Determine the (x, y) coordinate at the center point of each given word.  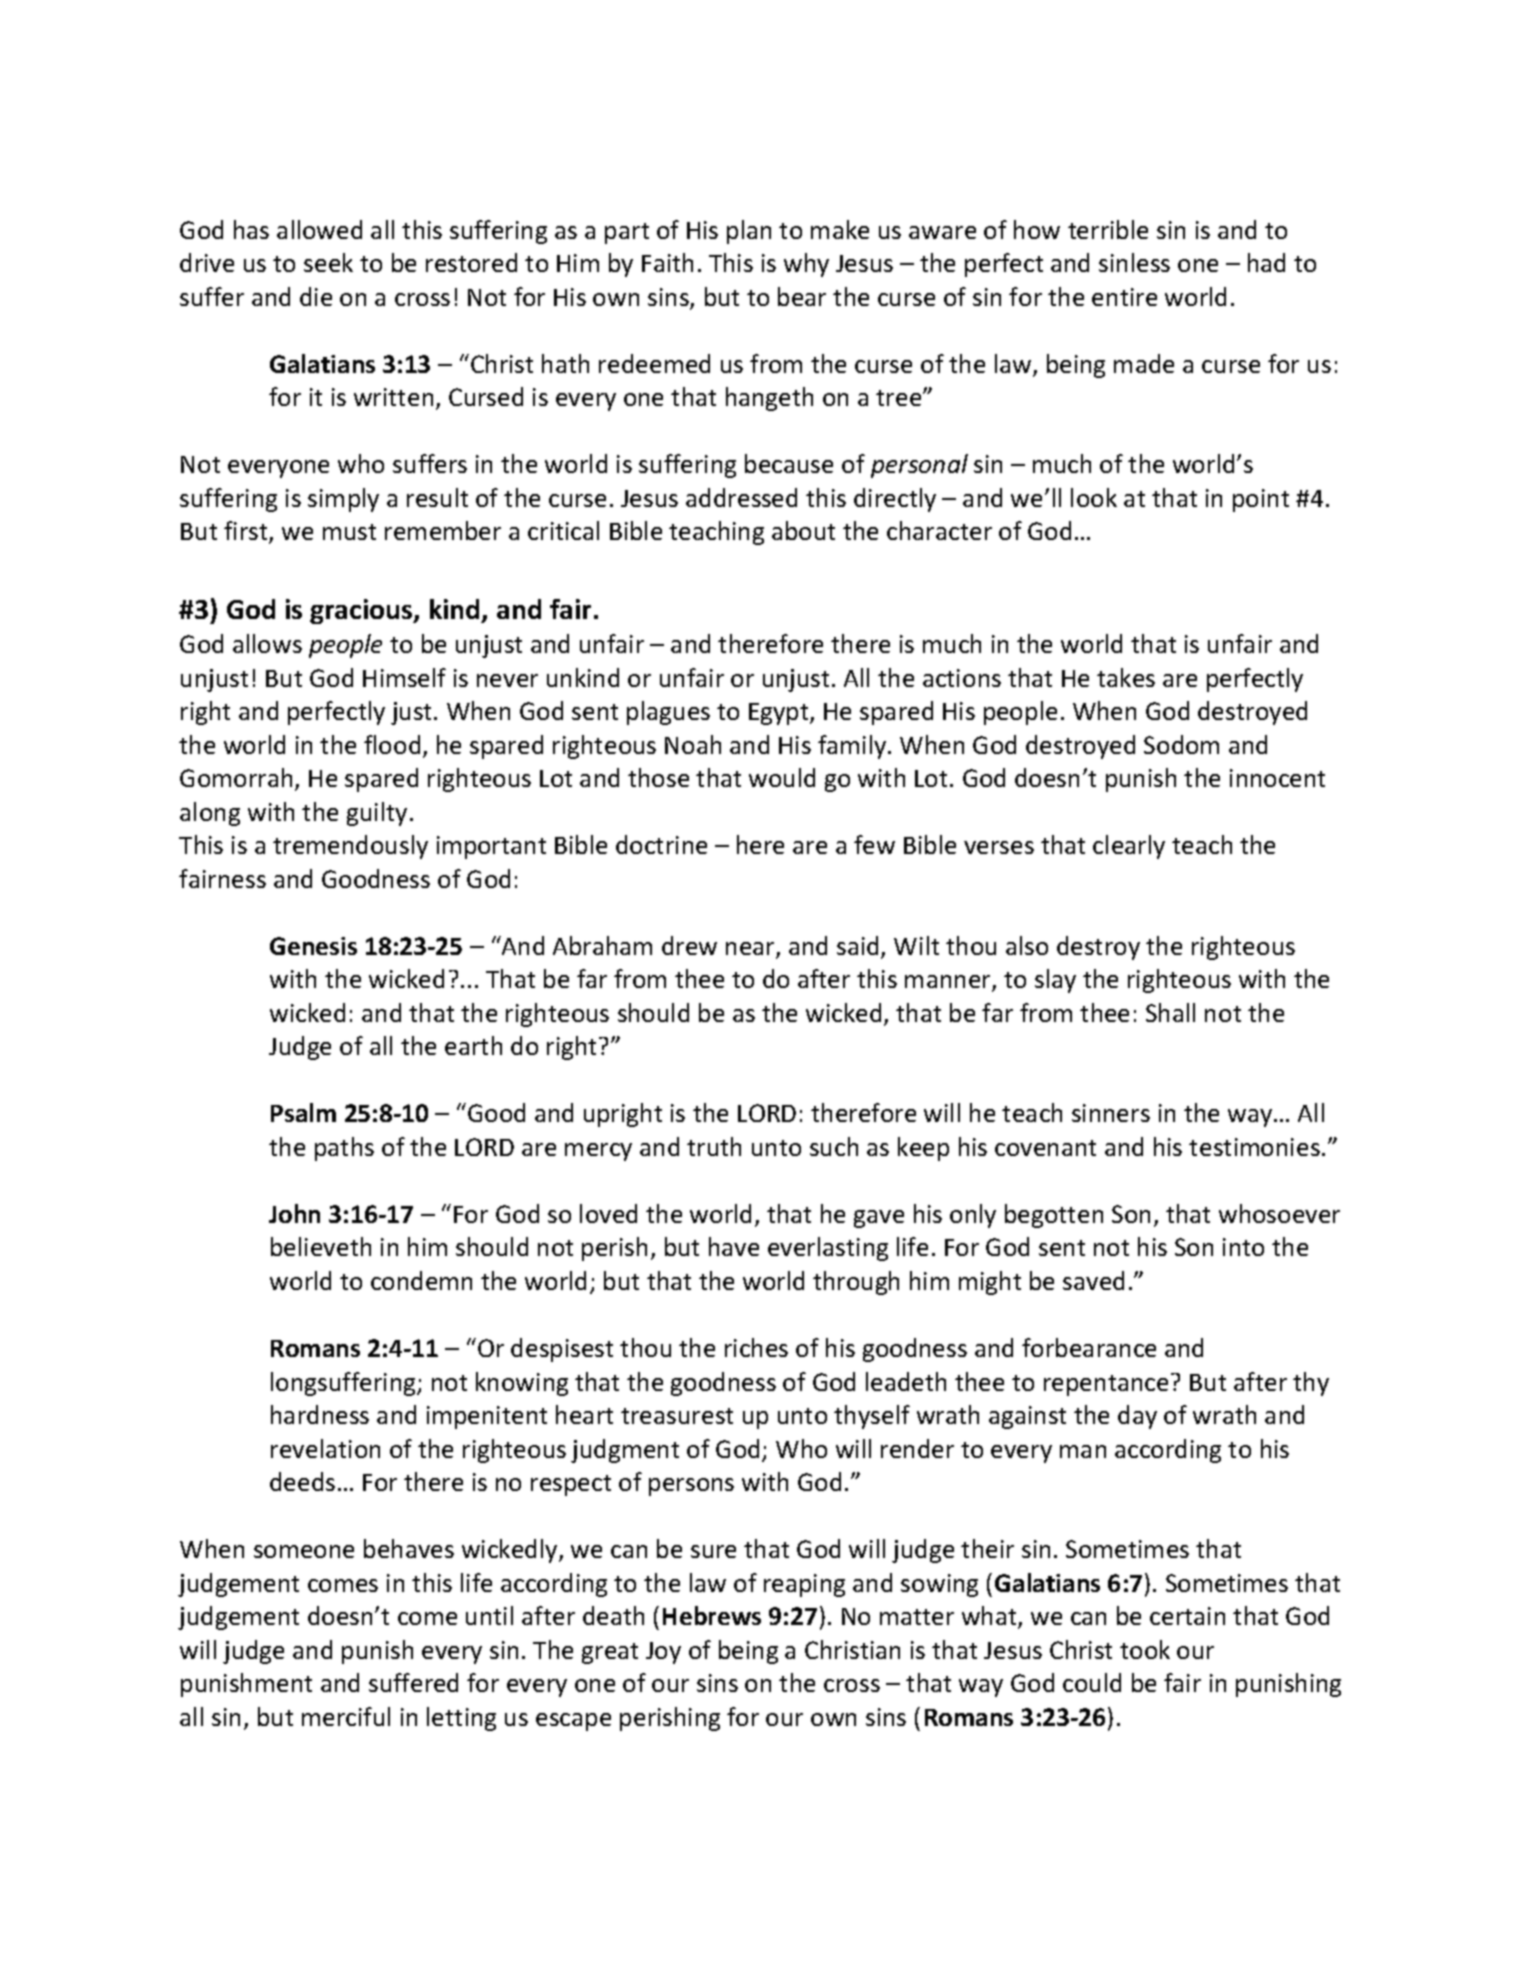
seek (328, 262)
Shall (1170, 1012)
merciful (346, 1716)
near (751, 950)
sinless (1134, 262)
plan (749, 232)
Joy (663, 1653)
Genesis (313, 946)
